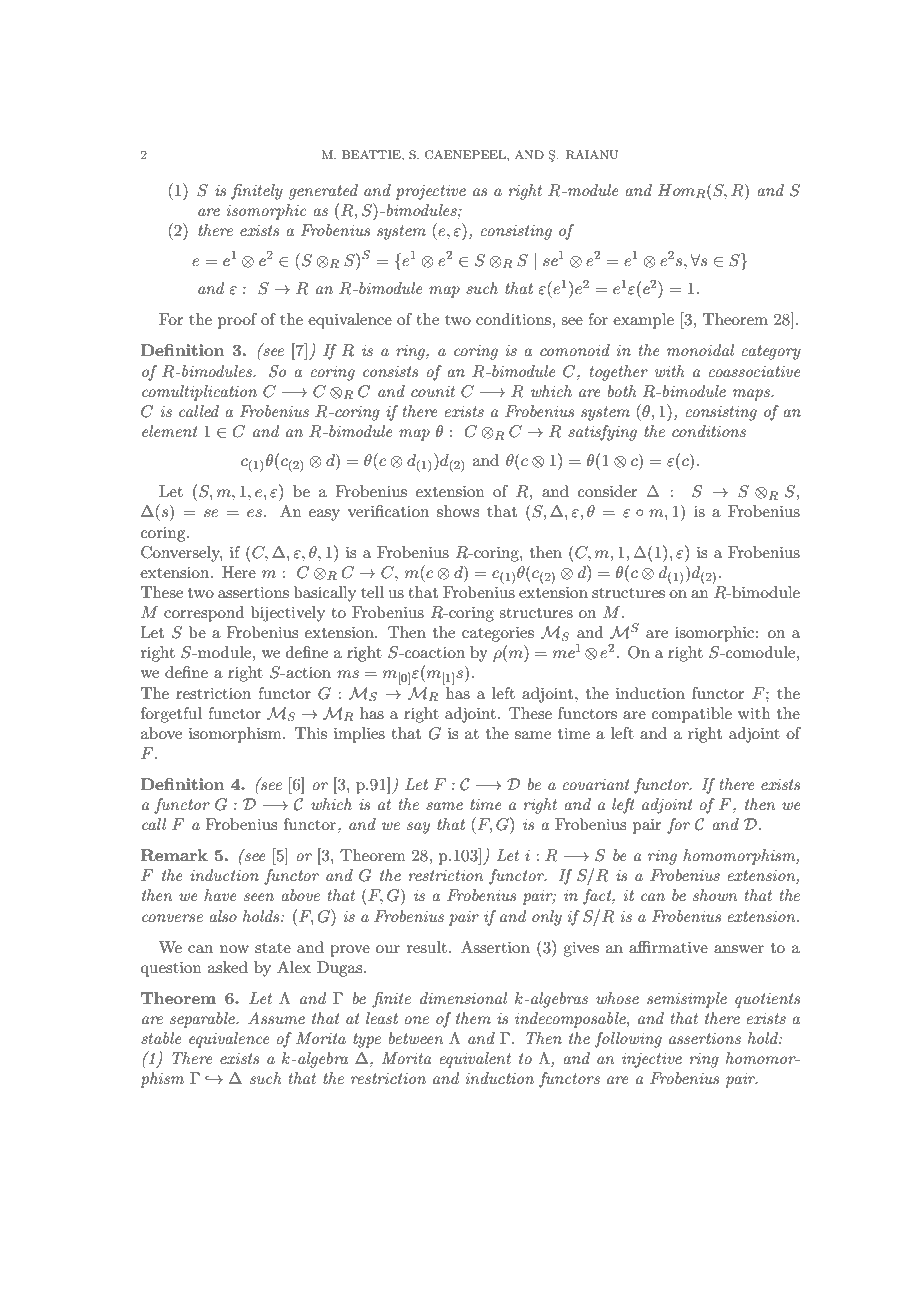  What do you see at coordinates (170, 431) in the screenshot?
I see `element` at bounding box center [170, 431].
